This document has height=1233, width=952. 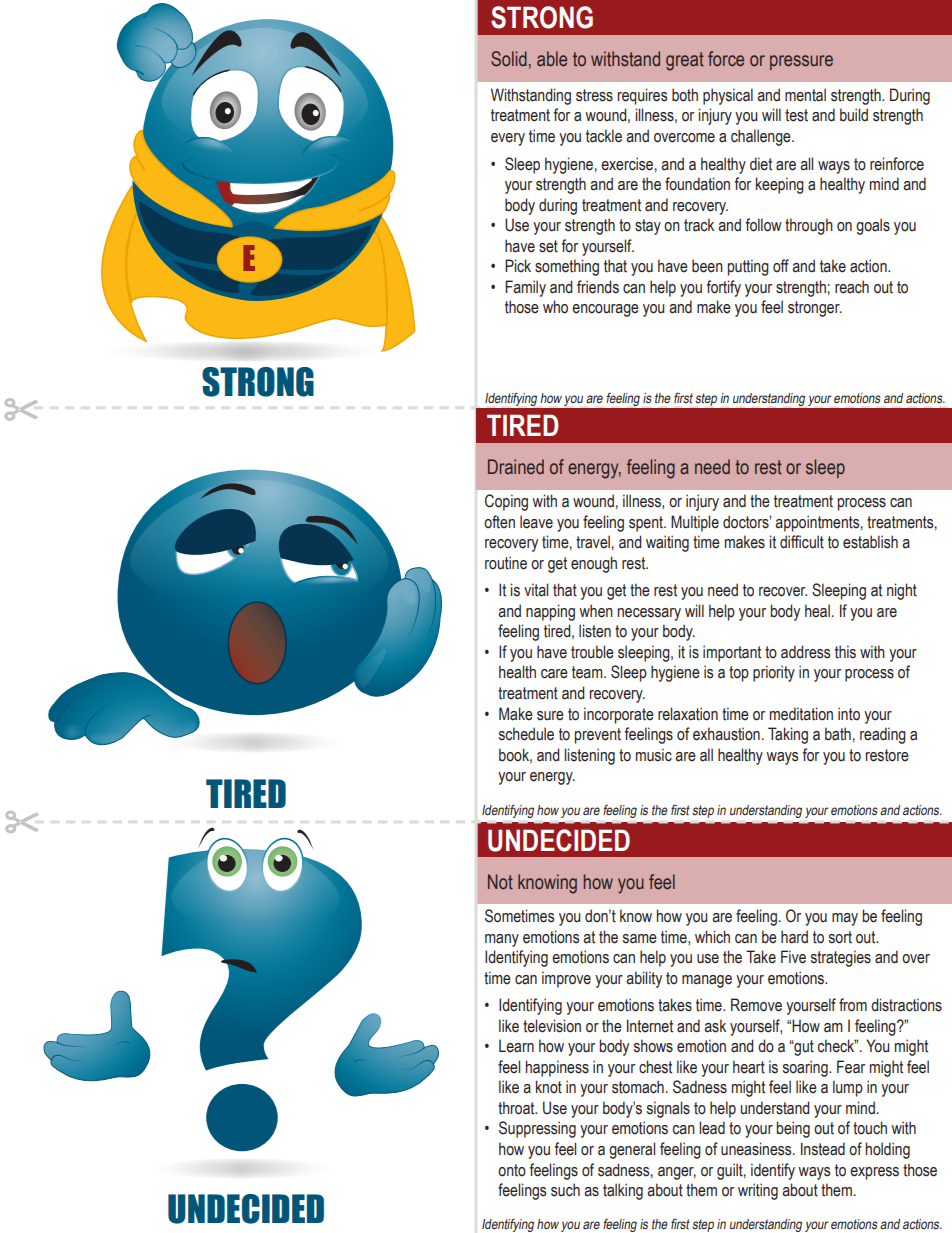 What do you see at coordinates (685, 95) in the document?
I see `both` at bounding box center [685, 95].
